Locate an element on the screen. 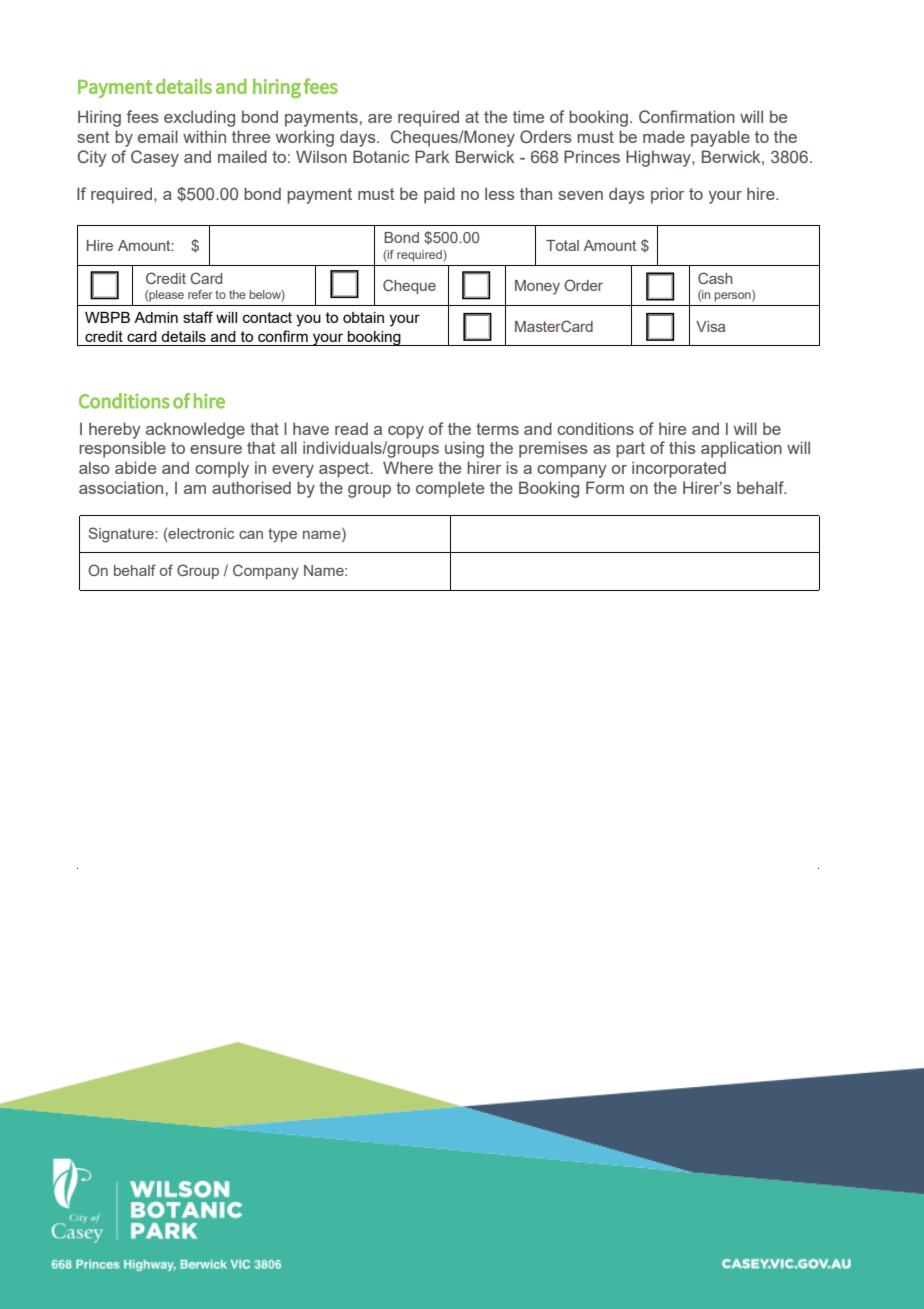 This screenshot has height=1309, width=924. acknowledge is located at coordinates (195, 430).
